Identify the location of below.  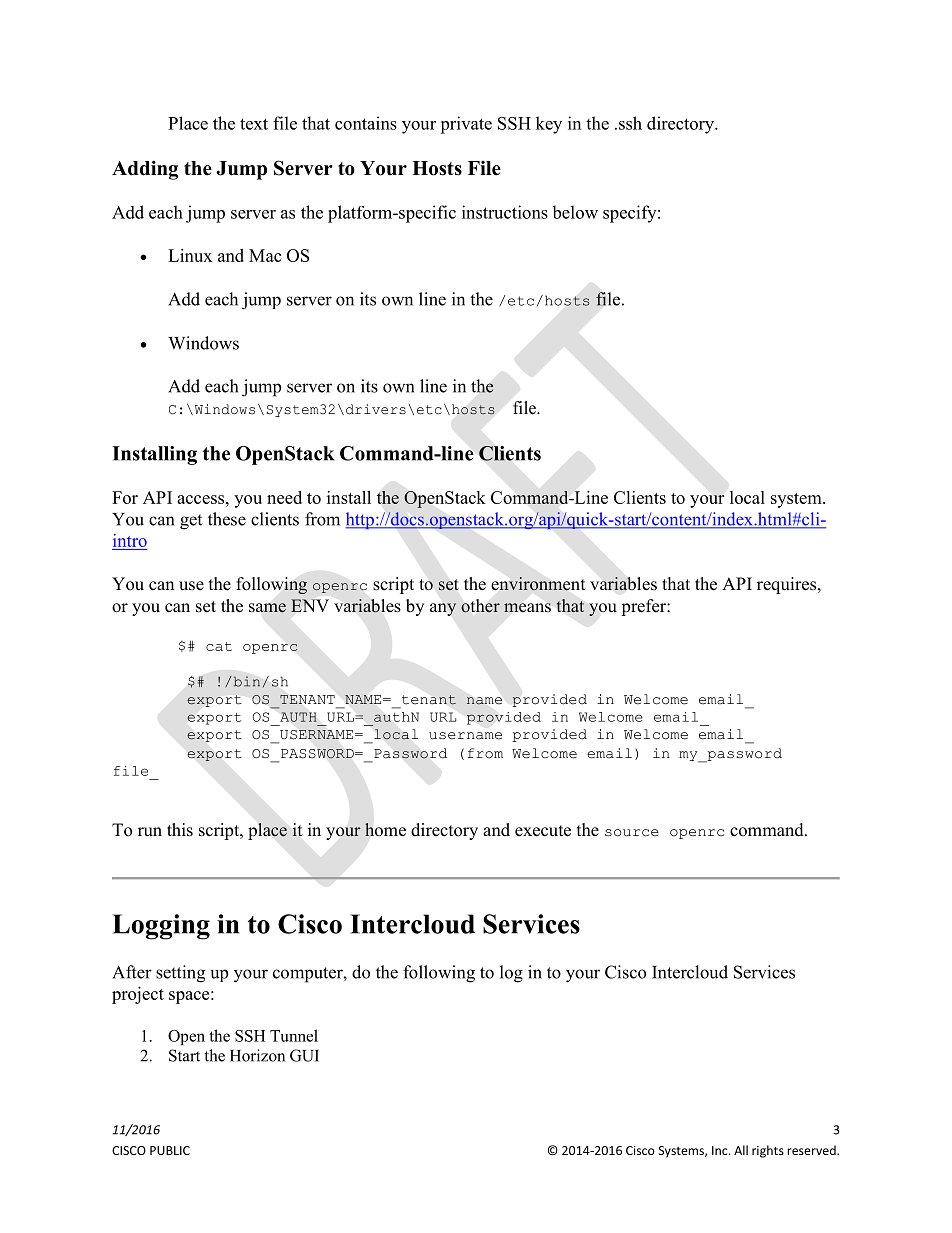
(575, 212).
